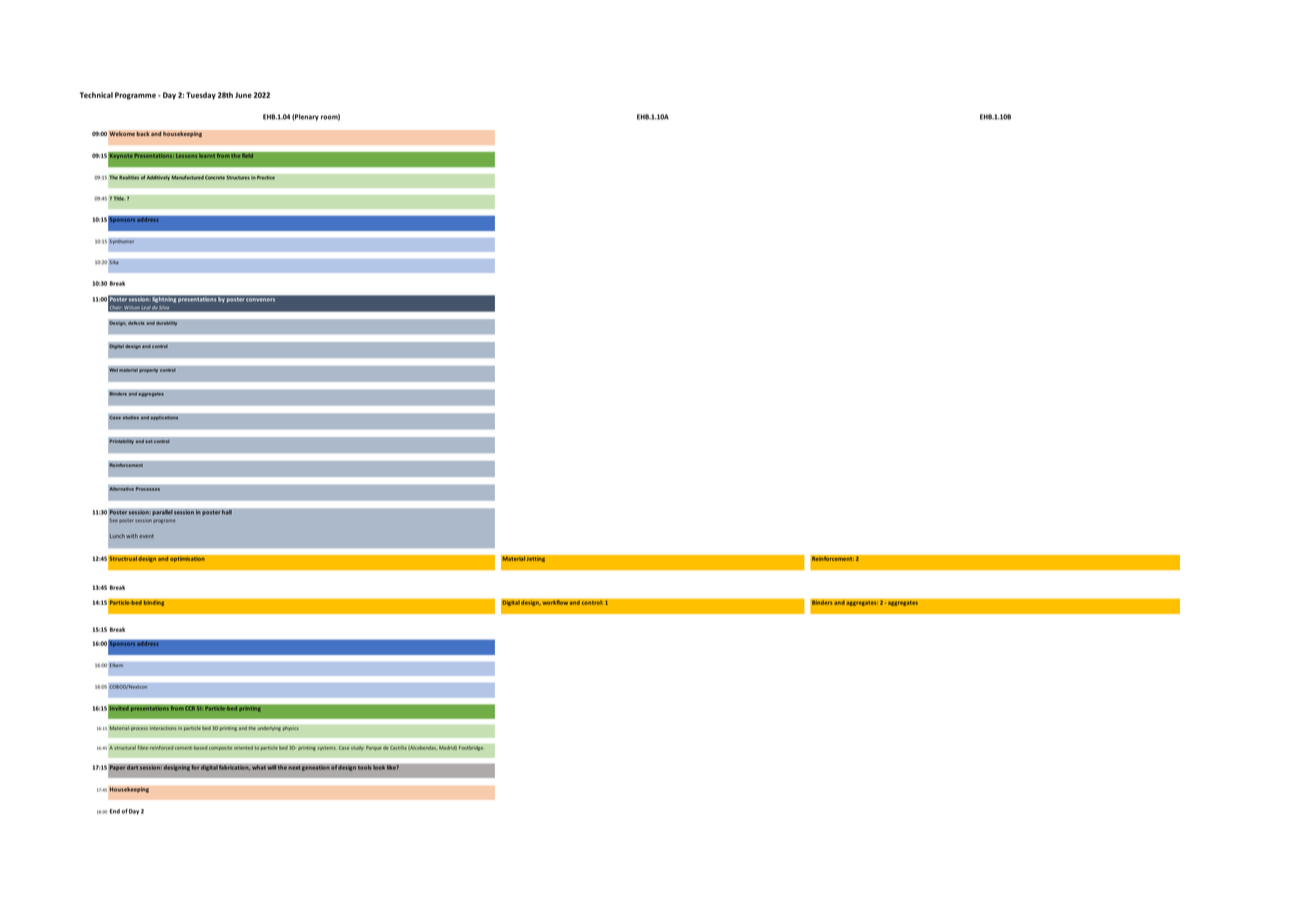  Describe the element at coordinates (146, 536) in the image. I see `event` at that location.
